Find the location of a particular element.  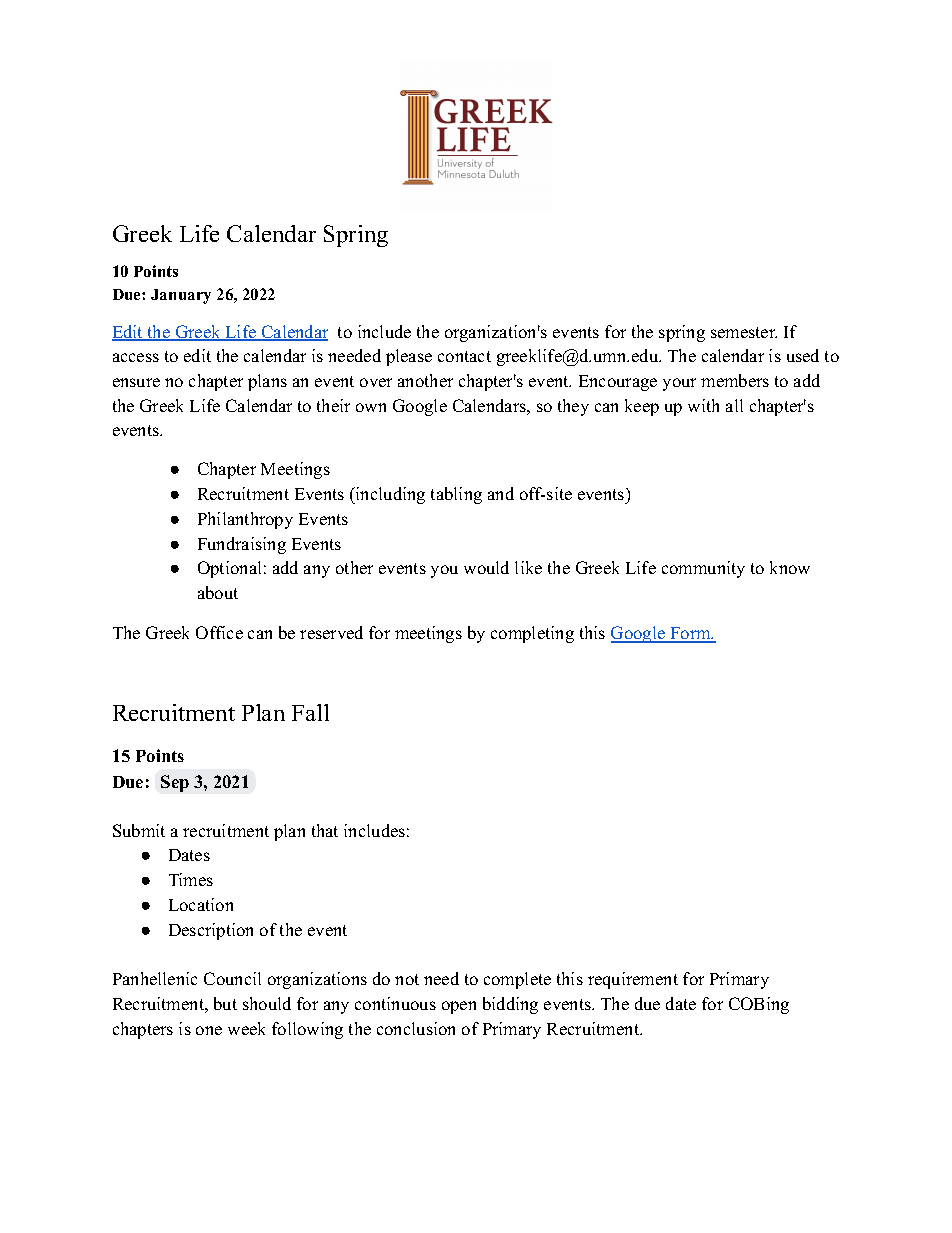

know is located at coordinates (790, 567).
